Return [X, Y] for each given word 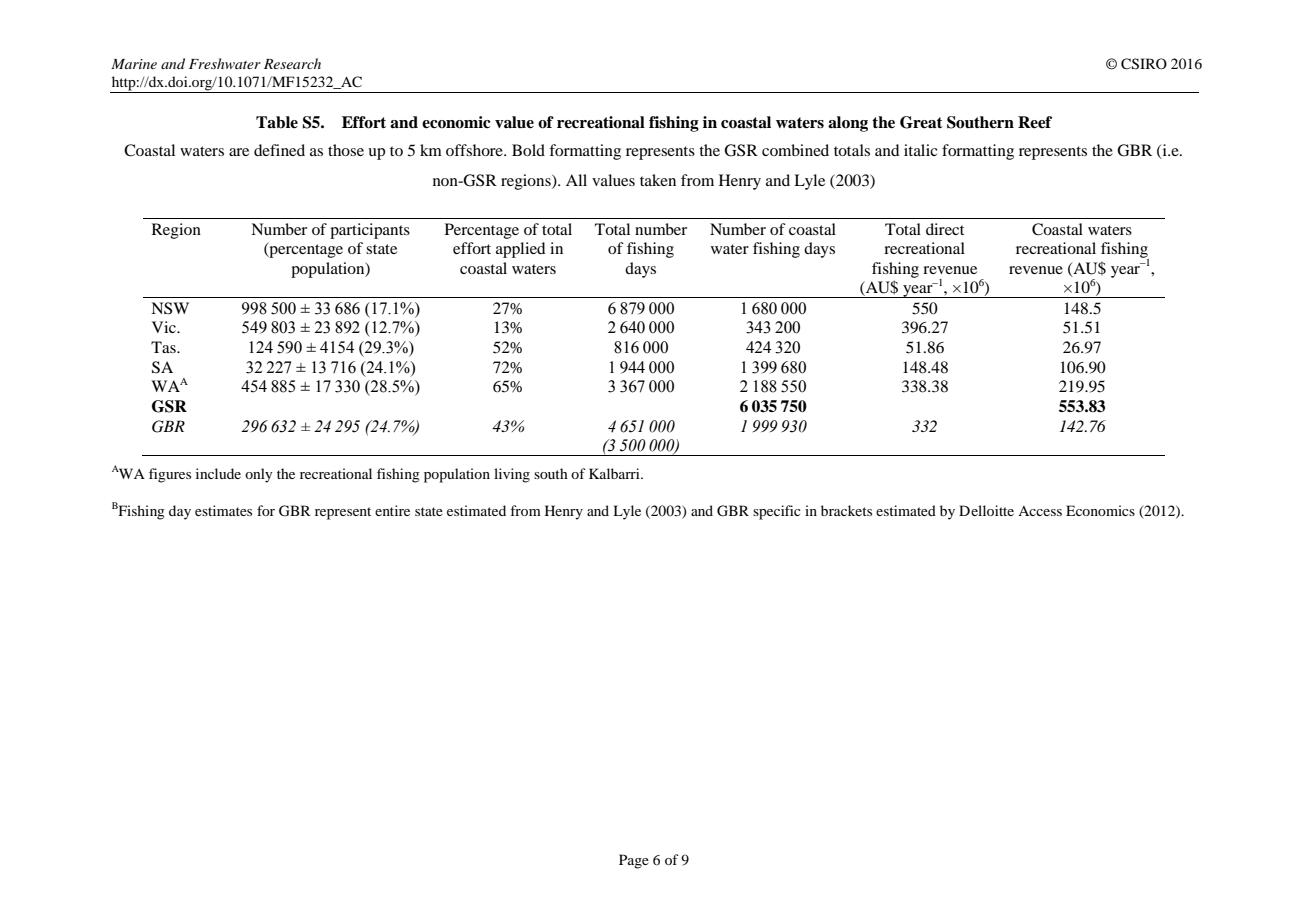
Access [1040, 511]
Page [634, 861]
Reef [1035, 122]
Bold [528, 150]
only [258, 475]
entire [392, 510]
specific [777, 512]
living [512, 475]
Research [292, 63]
